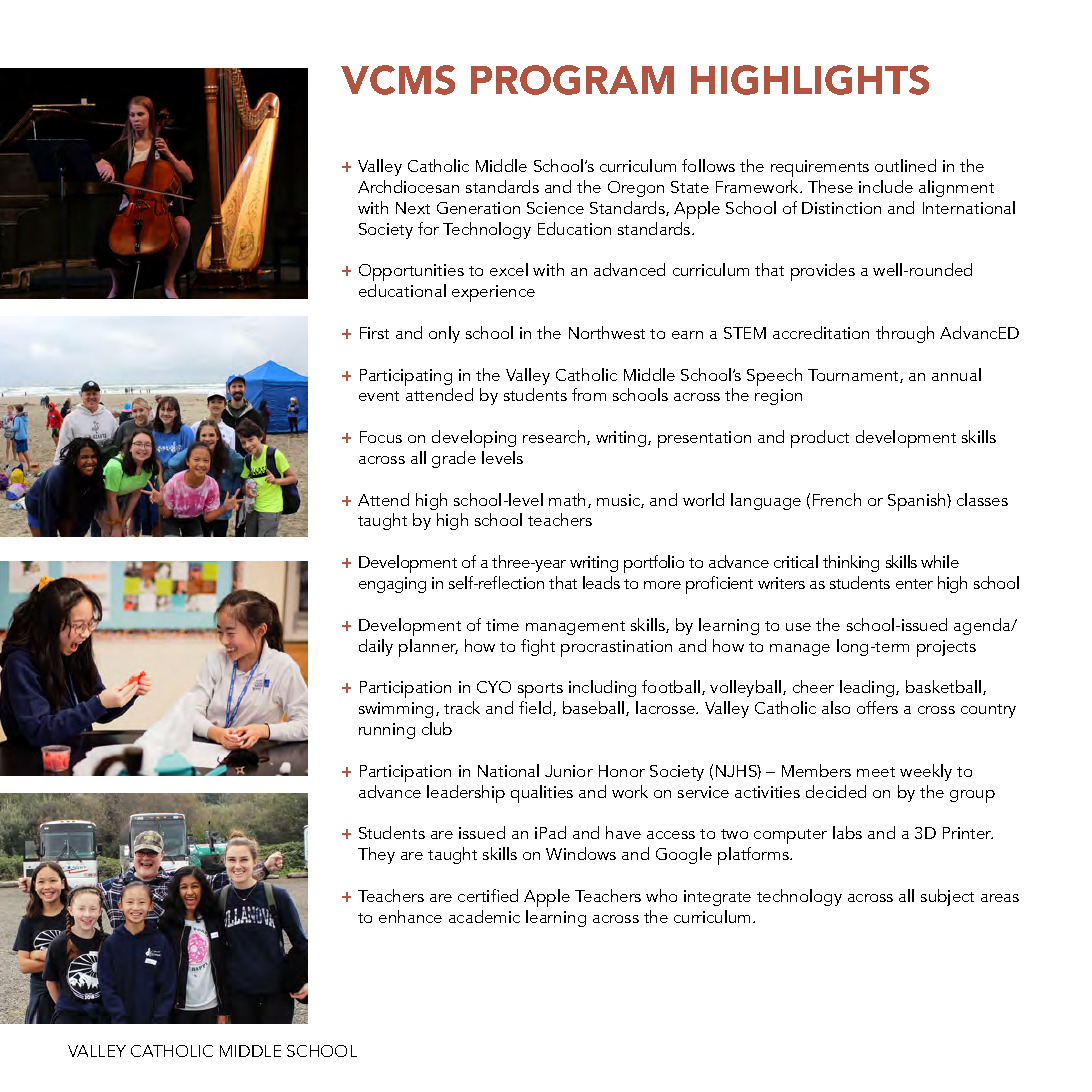 The image size is (1092, 1092). What do you see at coordinates (454, 459) in the image?
I see `grade` at bounding box center [454, 459].
